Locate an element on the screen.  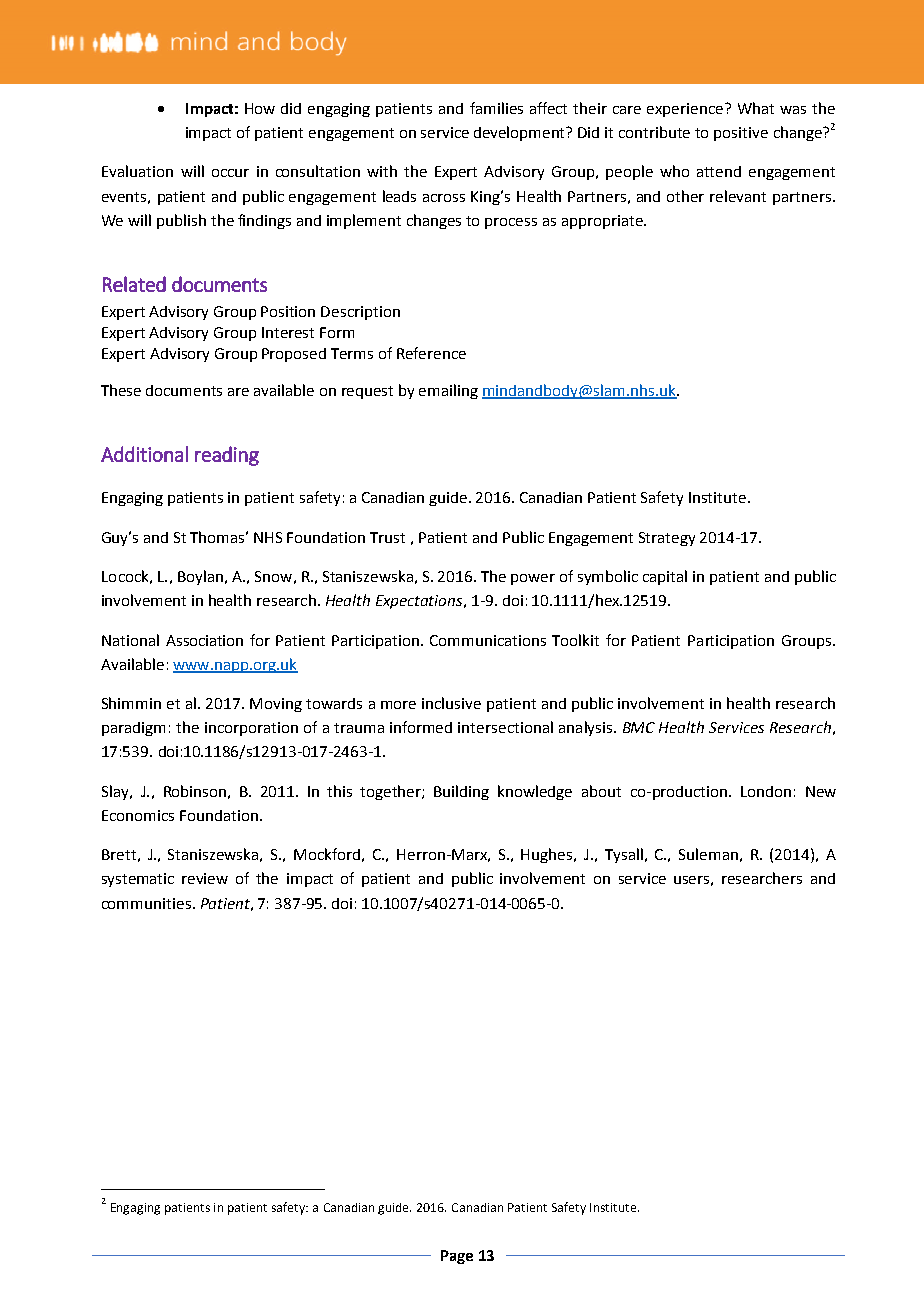
Hughes is located at coordinates (548, 855).
